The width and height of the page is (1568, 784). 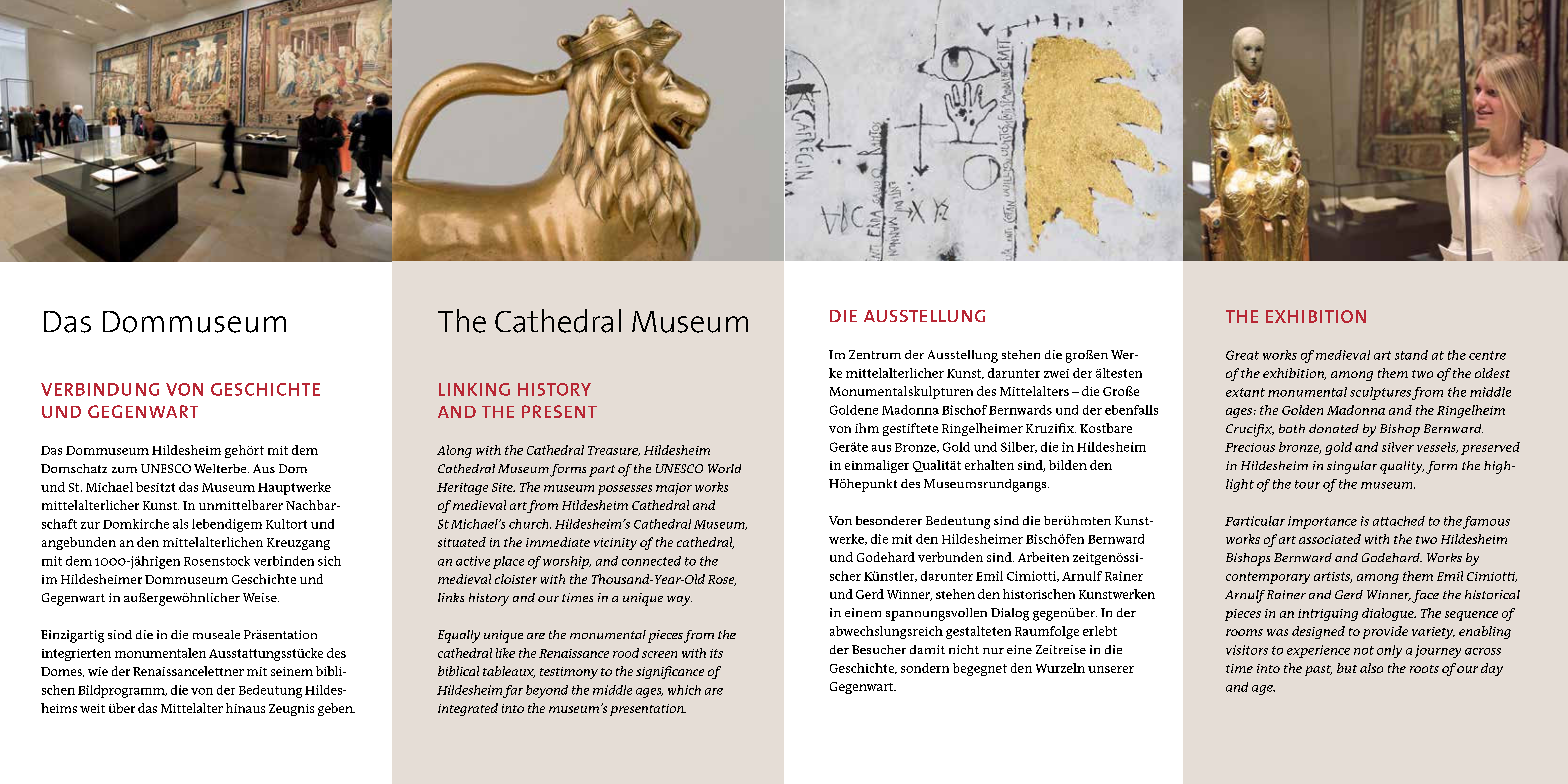 I want to click on artists, so click(x=1333, y=577).
